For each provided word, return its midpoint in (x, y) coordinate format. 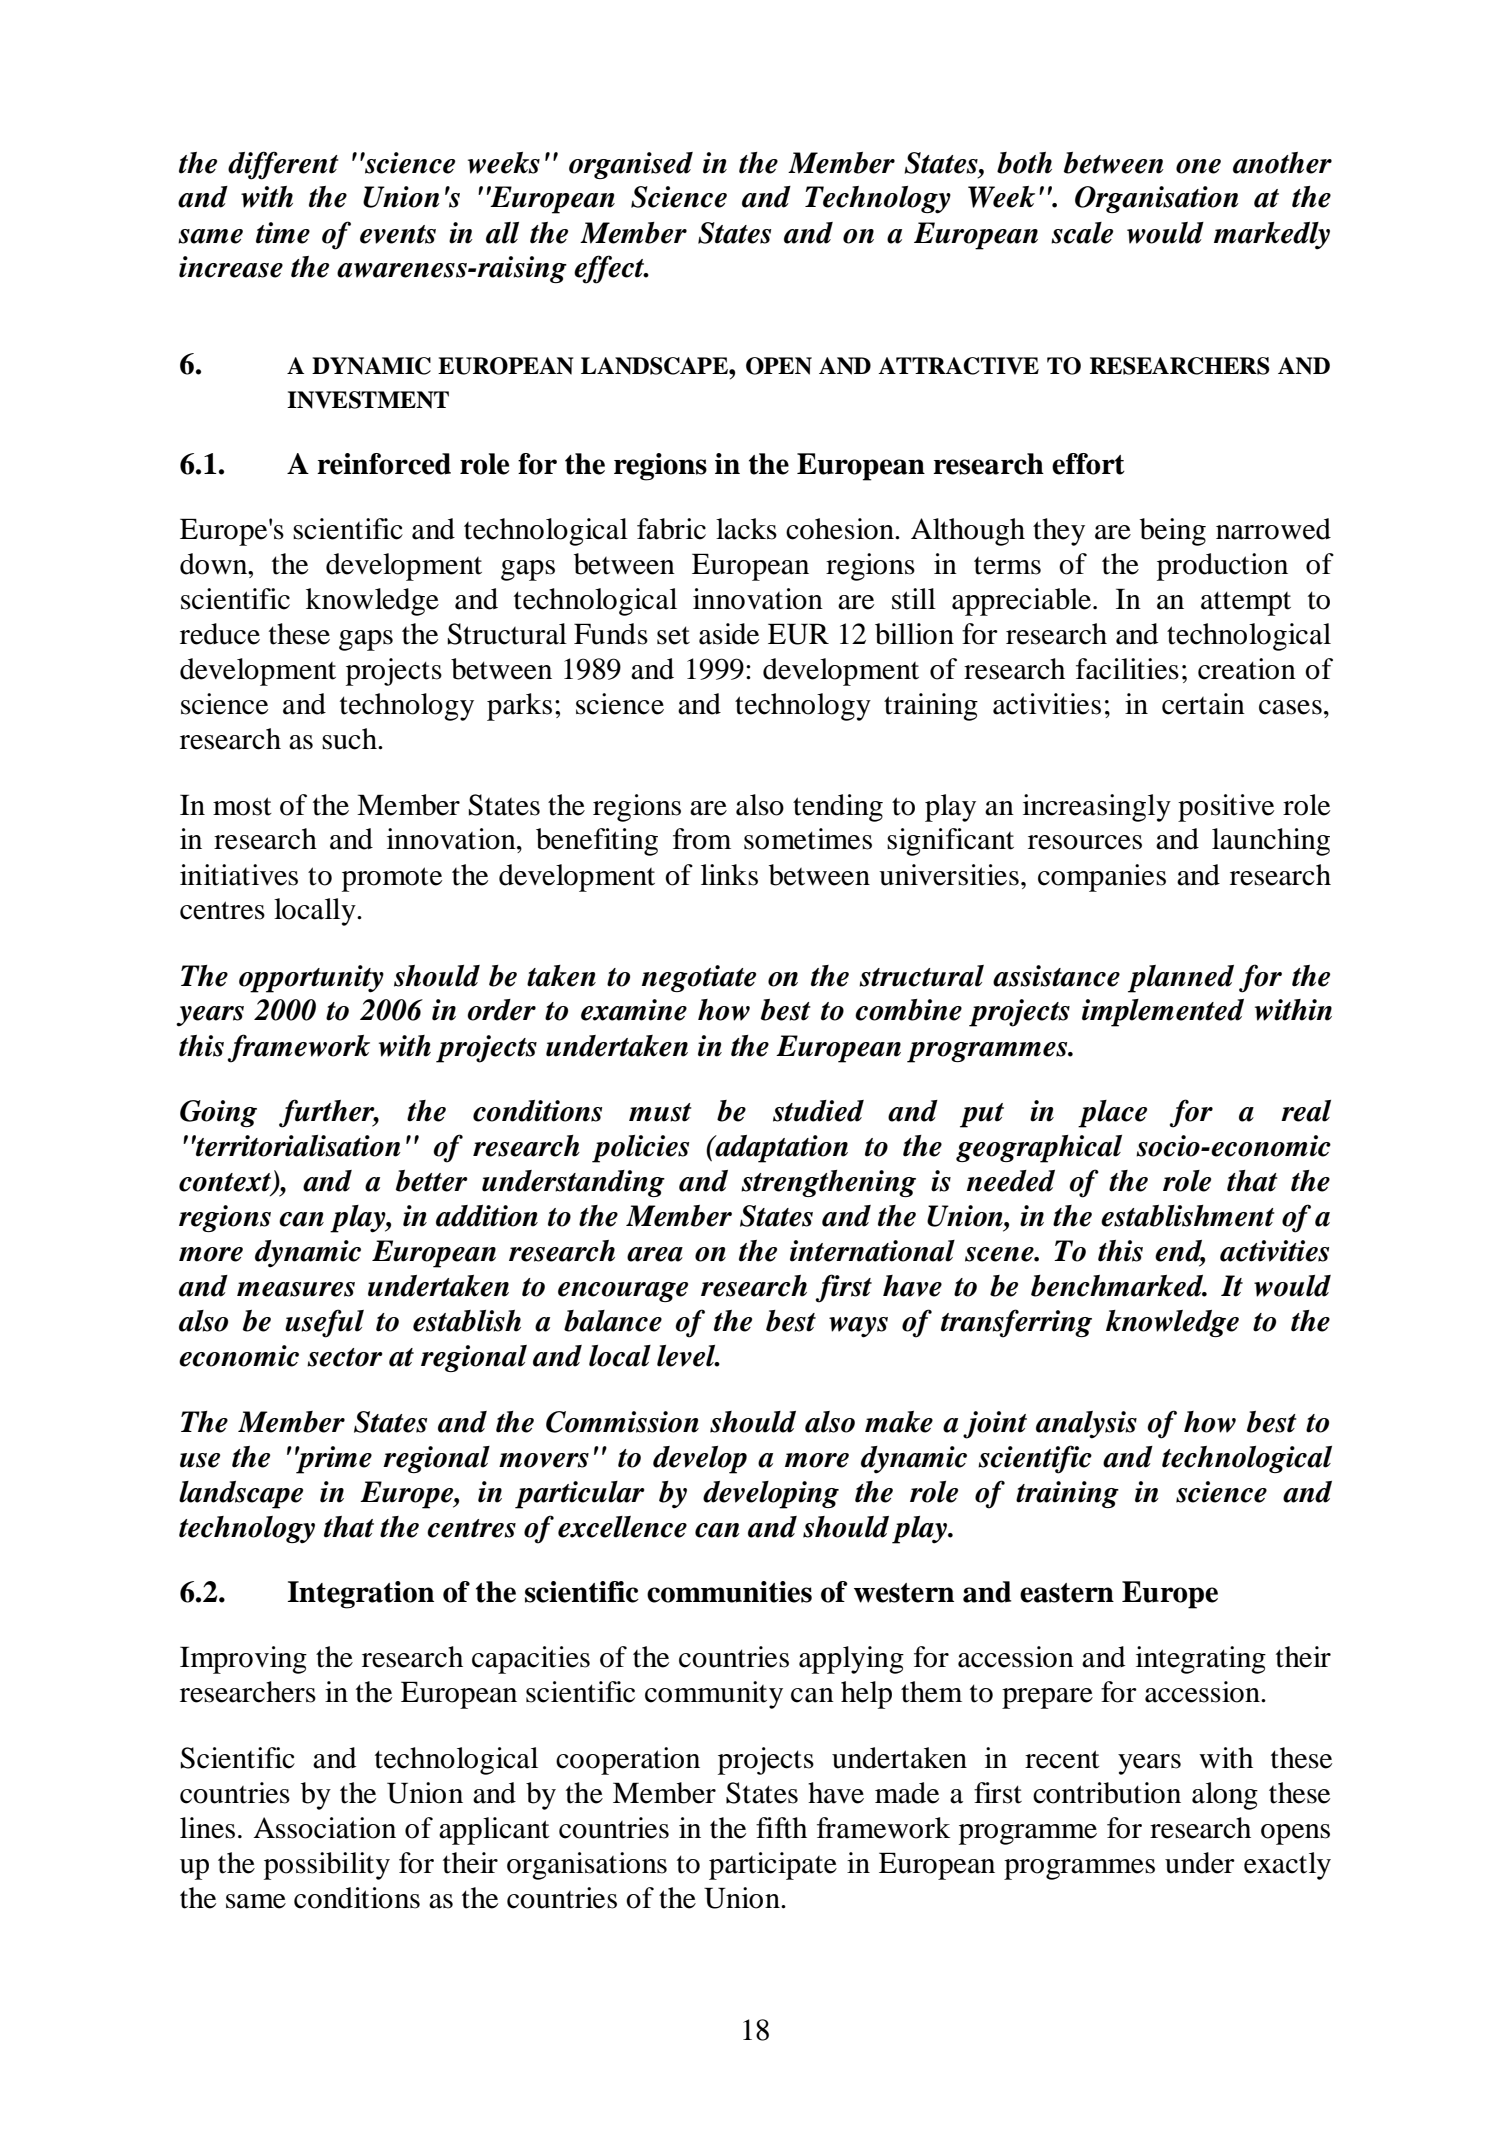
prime (333, 1460)
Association (324, 1828)
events (398, 234)
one (1198, 166)
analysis (1086, 1425)
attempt (1246, 603)
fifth (781, 1828)
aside (729, 634)
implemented (1163, 1013)
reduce (220, 634)
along (1225, 1796)
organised (631, 165)
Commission (622, 1422)
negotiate (699, 978)
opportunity (311, 979)
